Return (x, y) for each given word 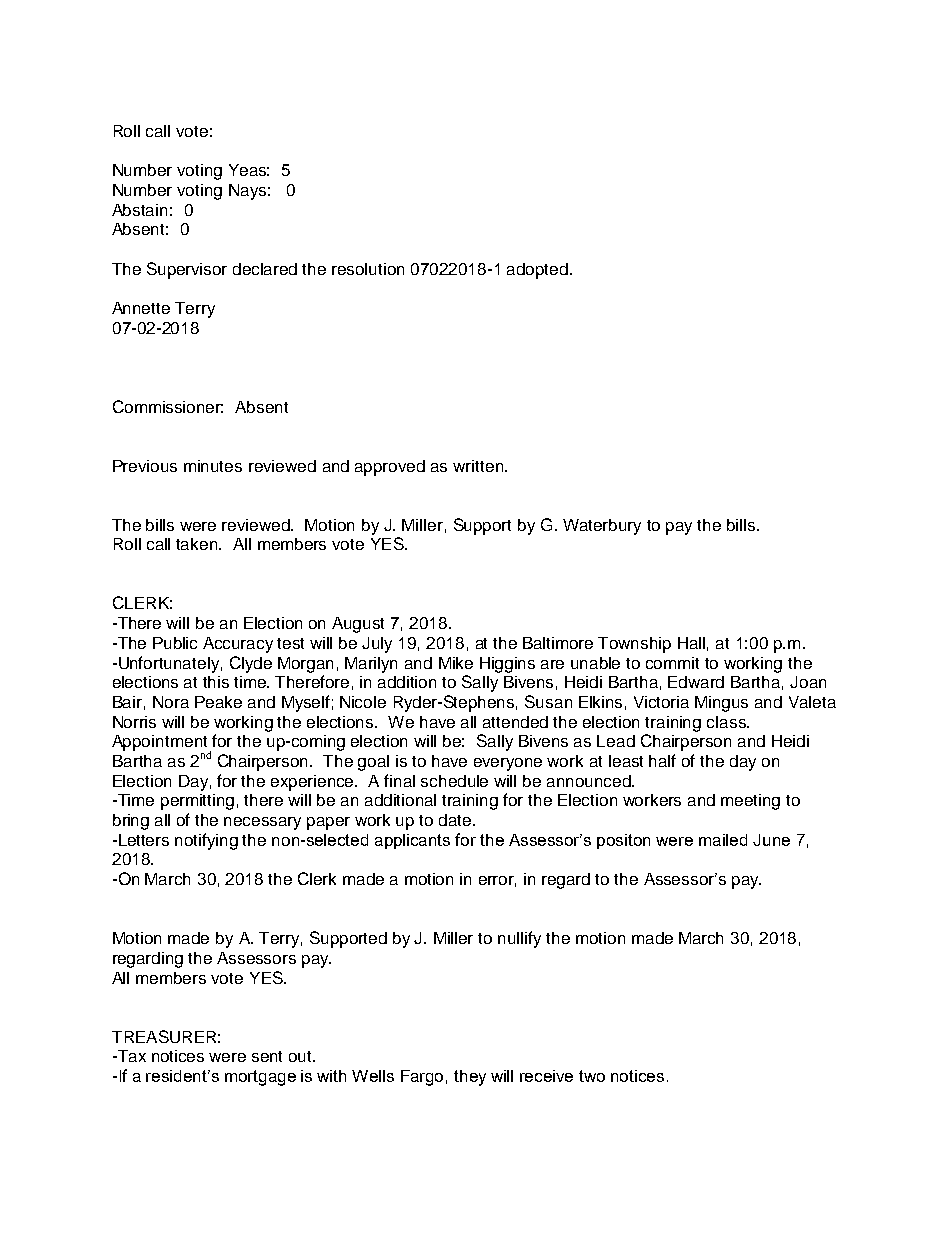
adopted (537, 271)
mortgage (260, 1078)
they (470, 1078)
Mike (456, 663)
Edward (696, 682)
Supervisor (187, 270)
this (216, 682)
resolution (368, 269)
